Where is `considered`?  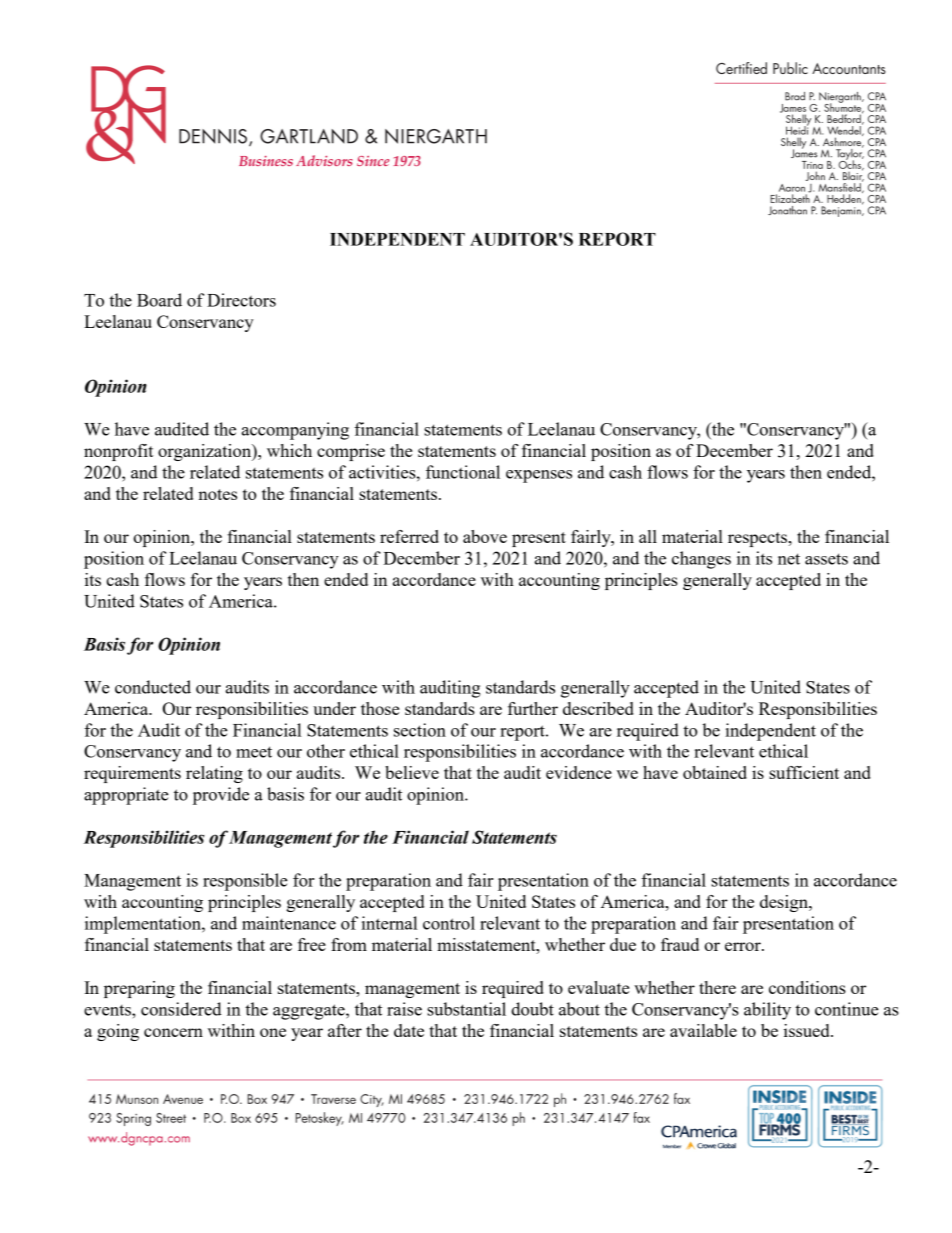
considered is located at coordinates (181, 1009).
